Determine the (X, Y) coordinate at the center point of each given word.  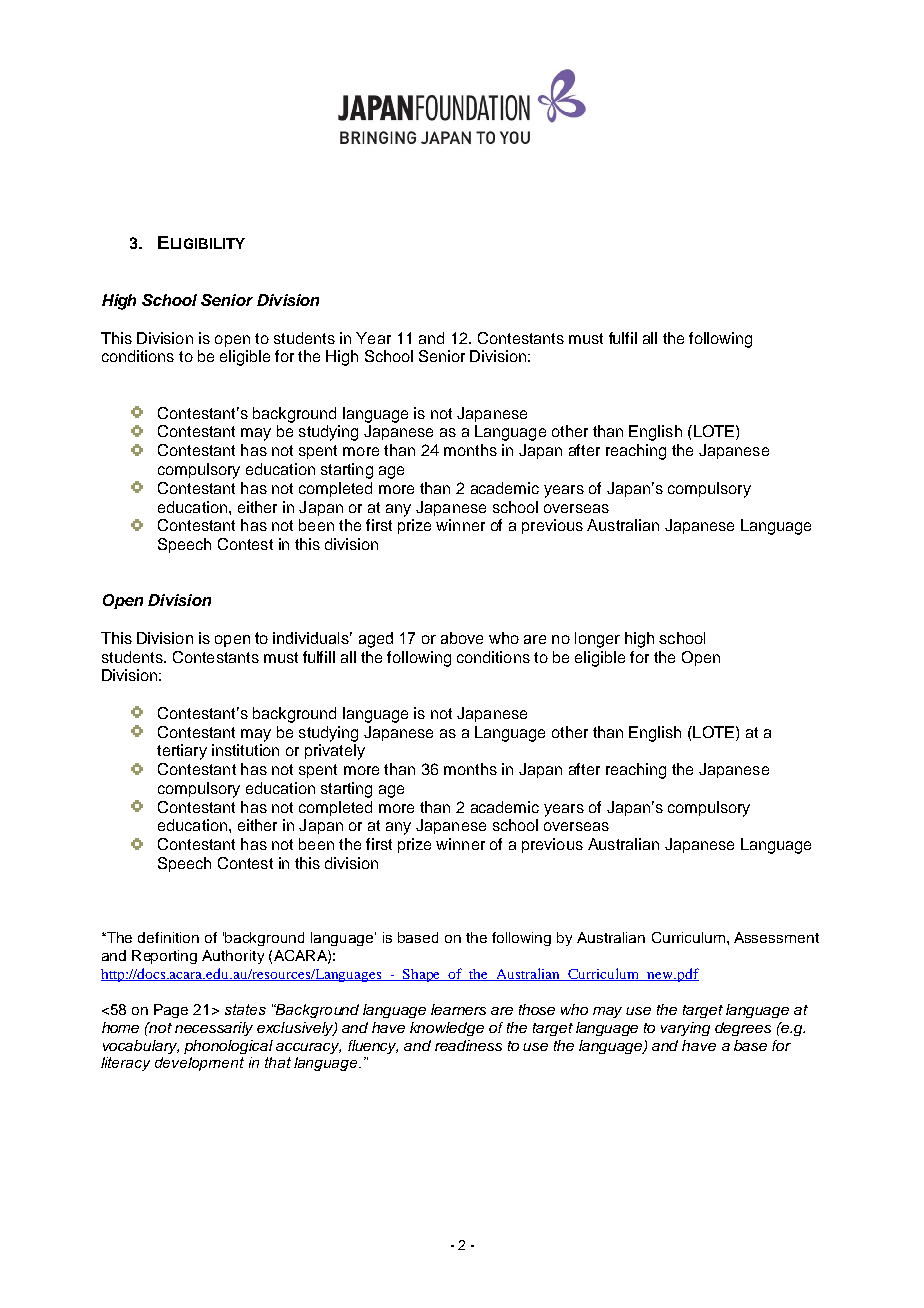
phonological (228, 1047)
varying (685, 1029)
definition (168, 937)
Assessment (776, 937)
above (462, 638)
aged (376, 640)
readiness (468, 1045)
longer (597, 640)
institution (245, 750)
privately (335, 752)
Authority (233, 957)
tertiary (182, 752)
